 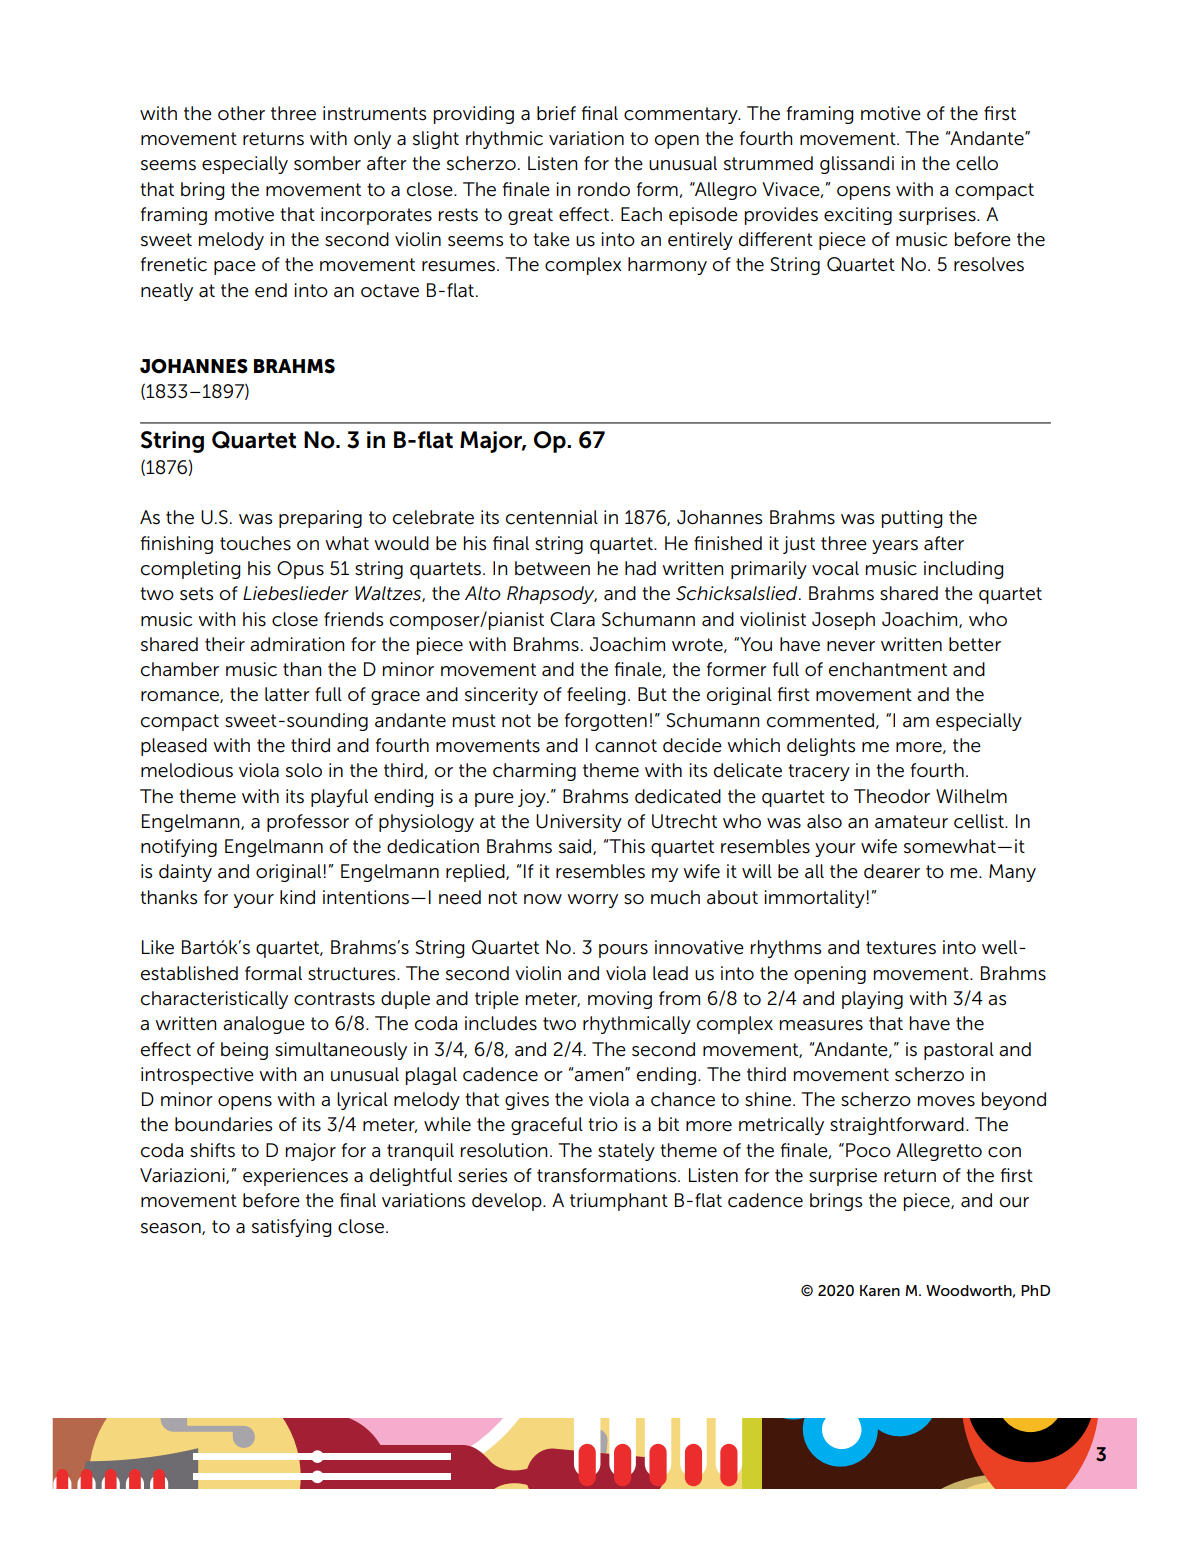 What do you see at coordinates (241, 113) in the page?
I see `other` at bounding box center [241, 113].
